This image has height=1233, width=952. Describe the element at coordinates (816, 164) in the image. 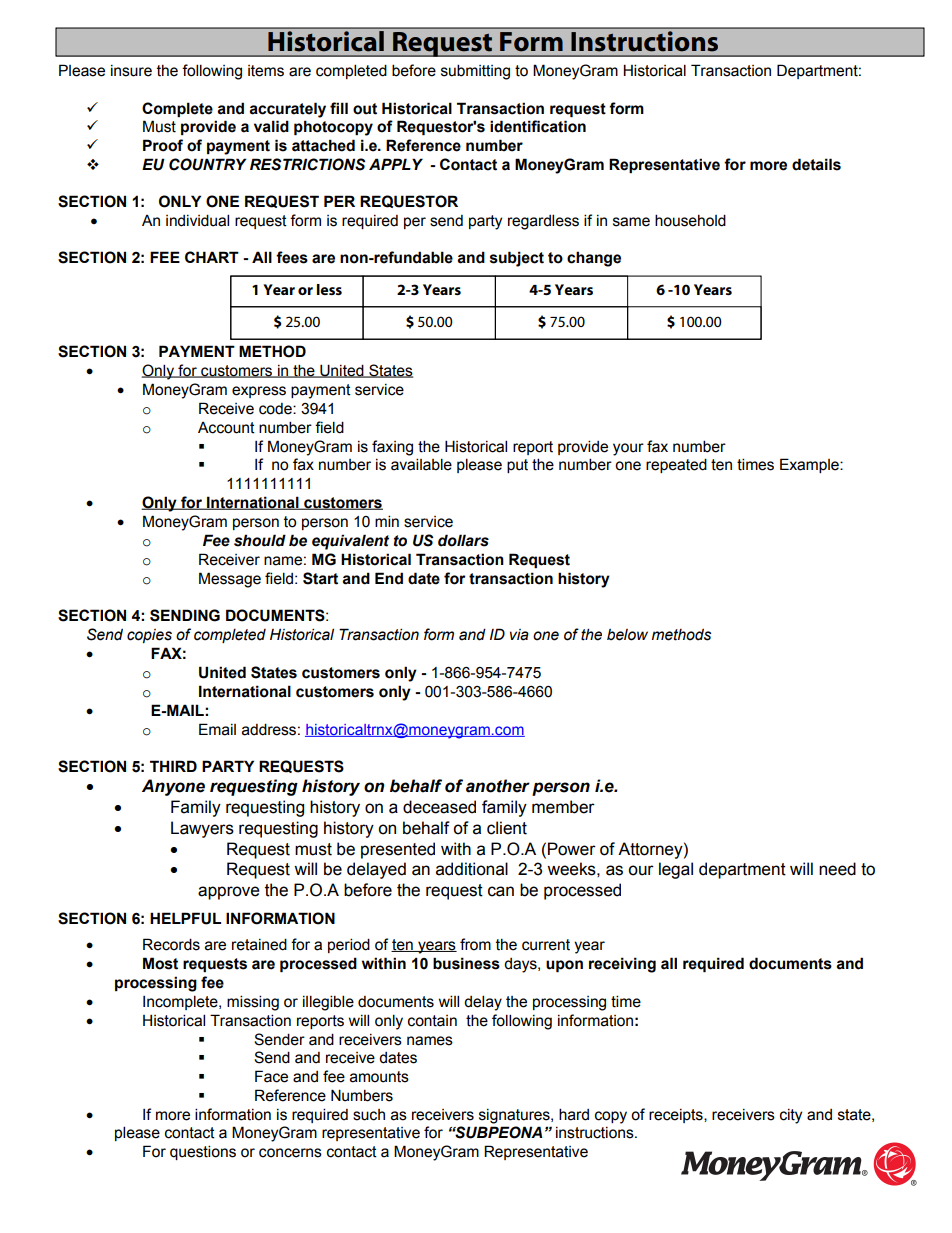

I see `details` at that location.
